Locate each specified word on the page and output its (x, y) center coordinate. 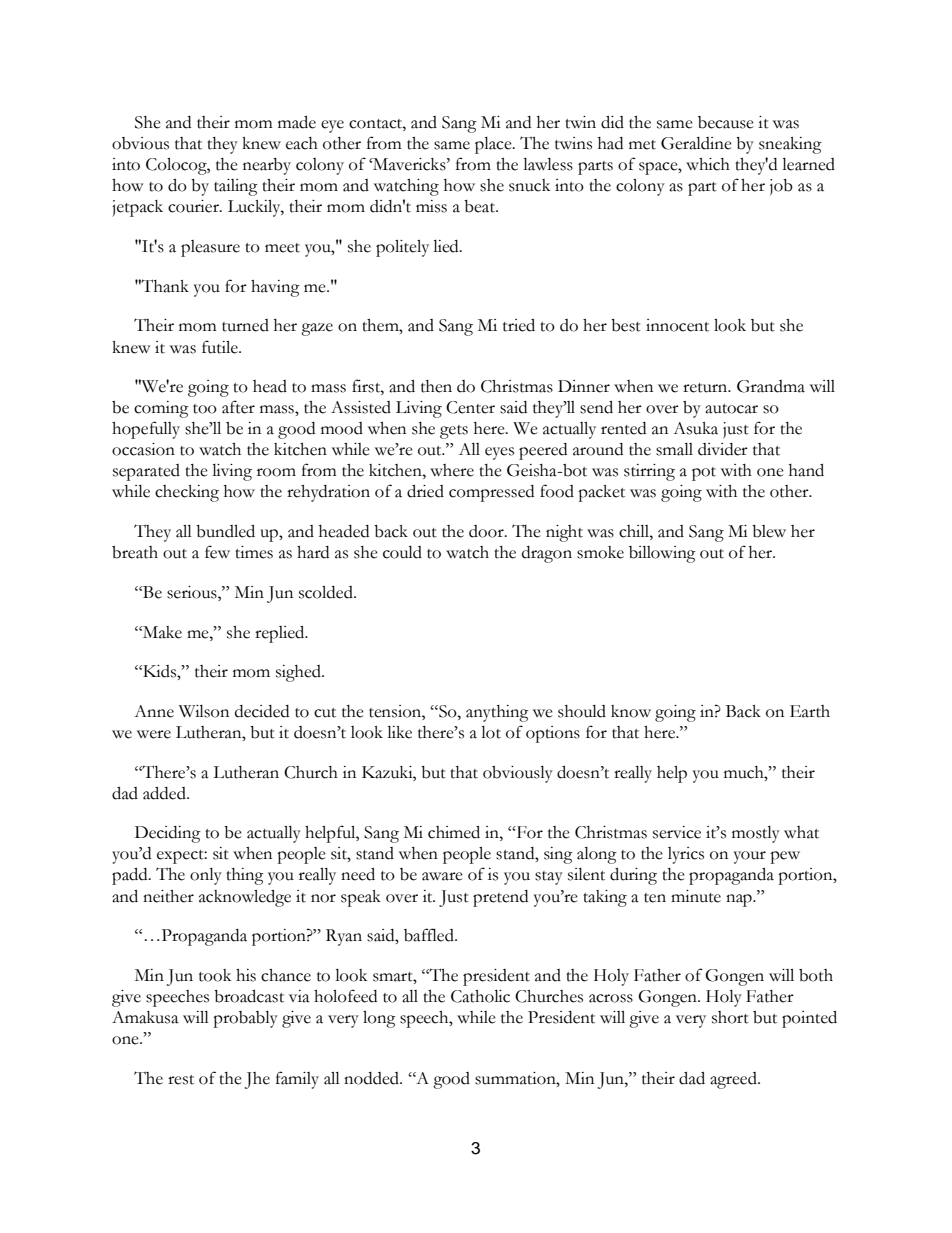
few (217, 552)
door (487, 531)
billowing (662, 554)
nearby (267, 166)
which (708, 164)
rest (181, 1080)
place (494, 145)
